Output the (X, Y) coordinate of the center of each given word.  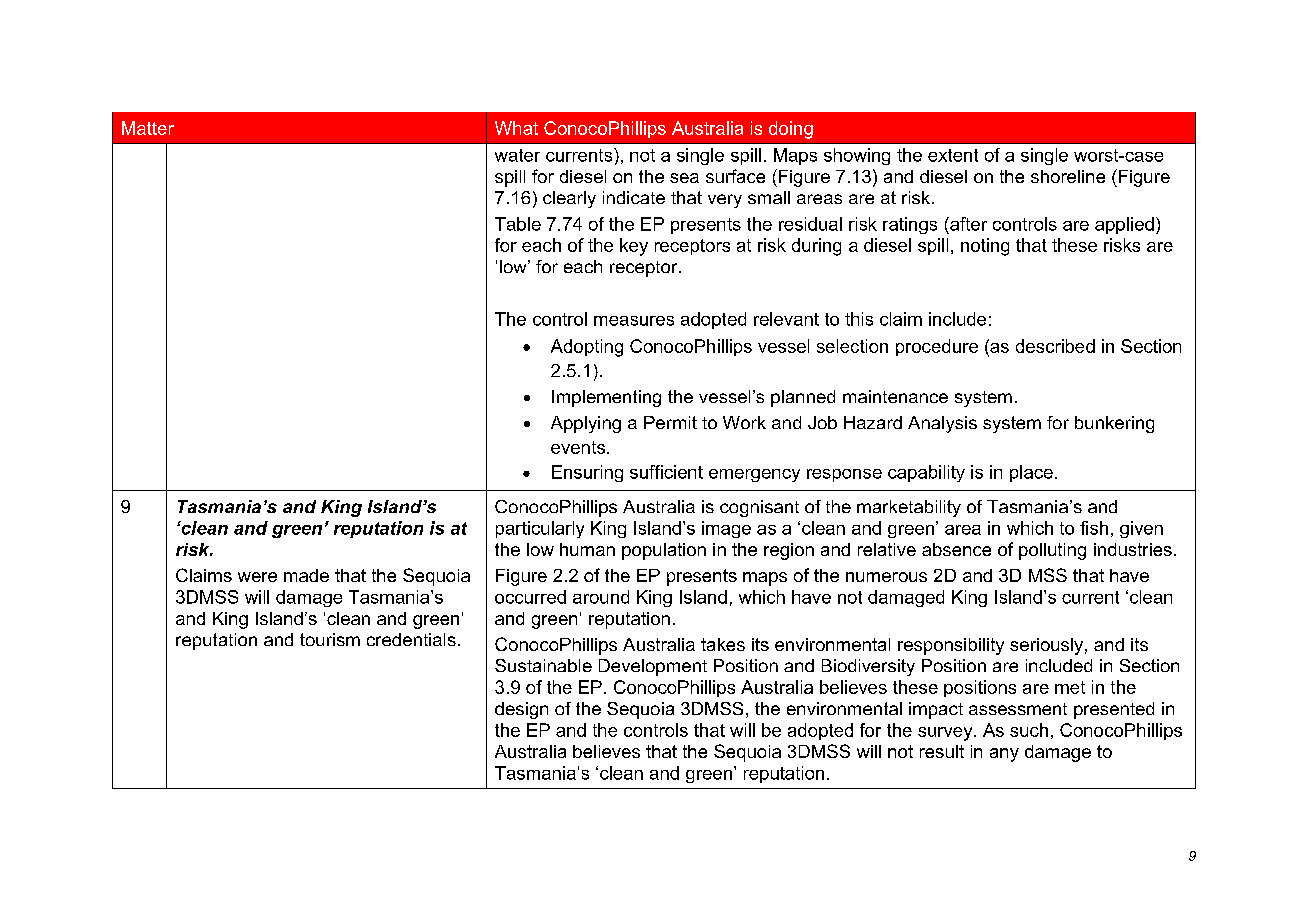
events (578, 447)
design (521, 710)
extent (953, 155)
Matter (148, 128)
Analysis (942, 424)
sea (684, 178)
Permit (670, 422)
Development (653, 667)
